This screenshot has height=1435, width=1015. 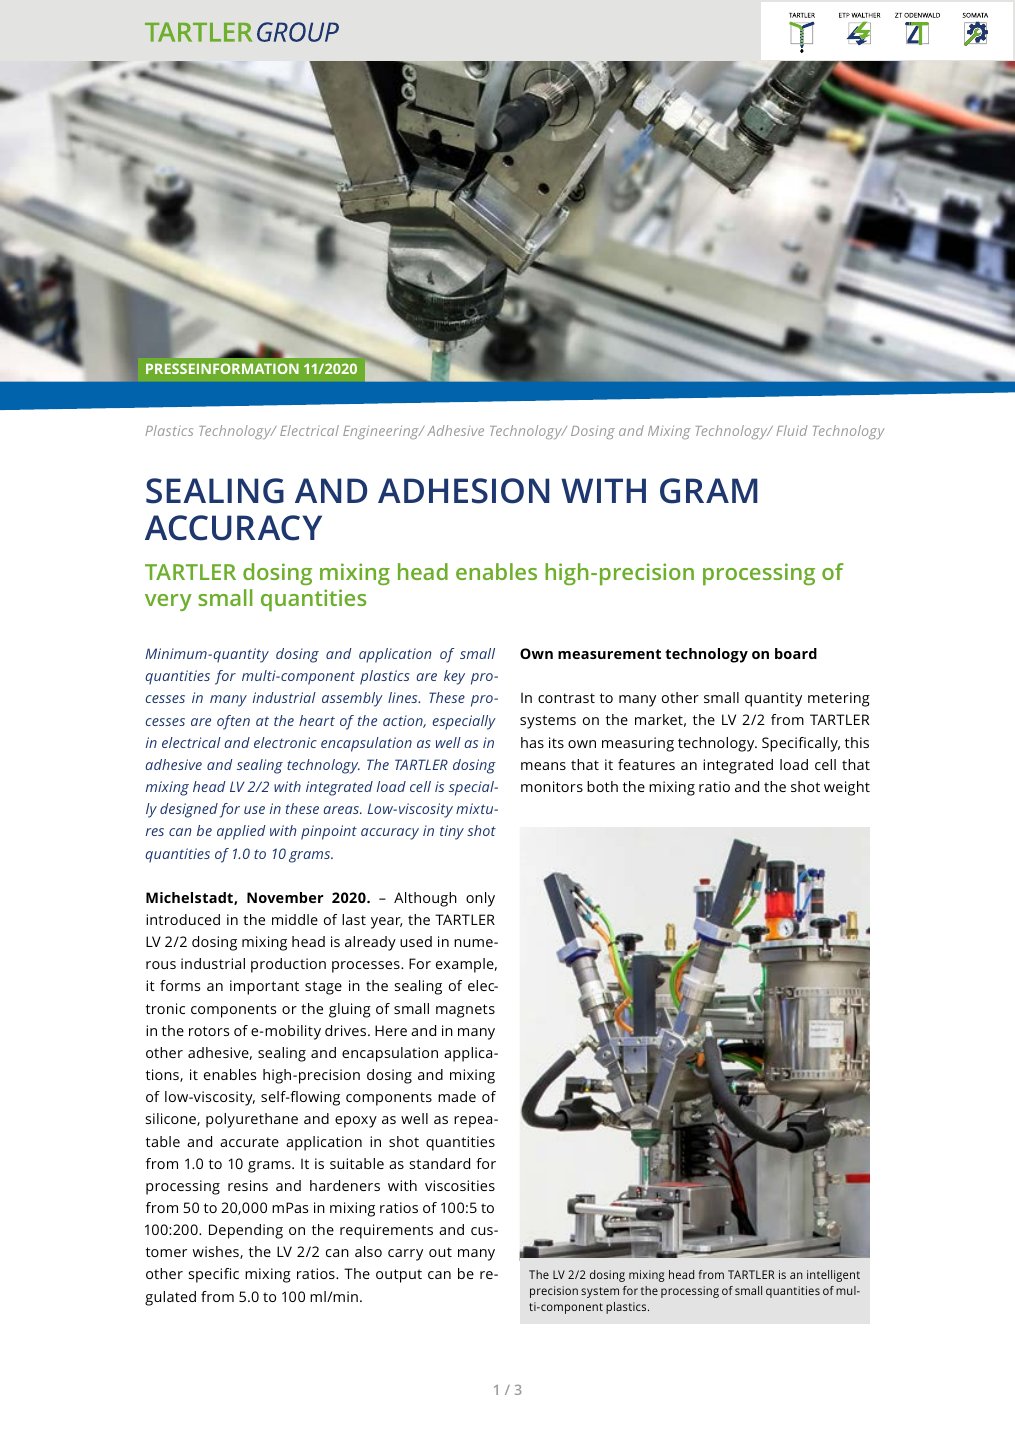 I want to click on rotors, so click(x=209, y=1031).
